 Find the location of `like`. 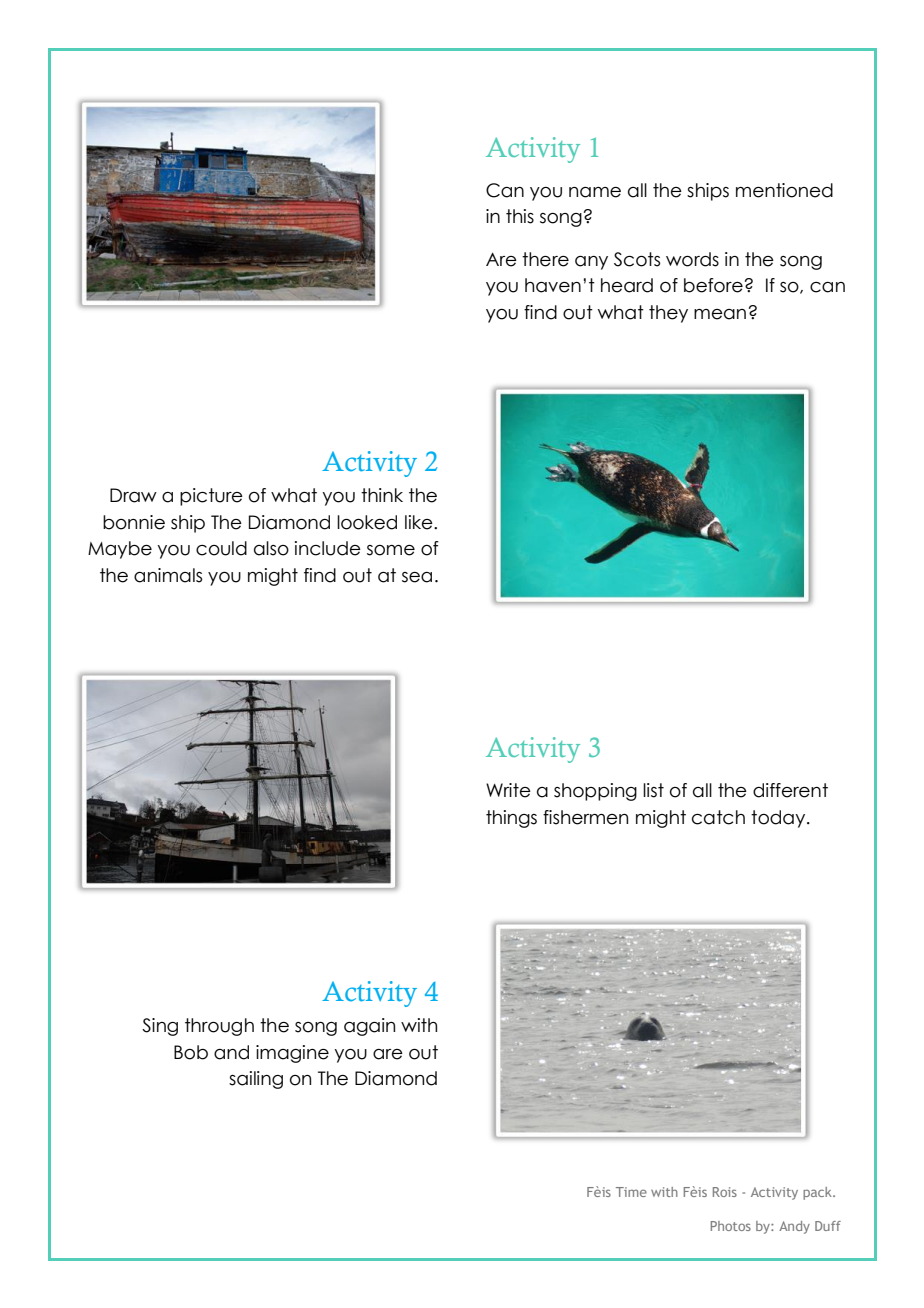

like is located at coordinates (420, 522).
